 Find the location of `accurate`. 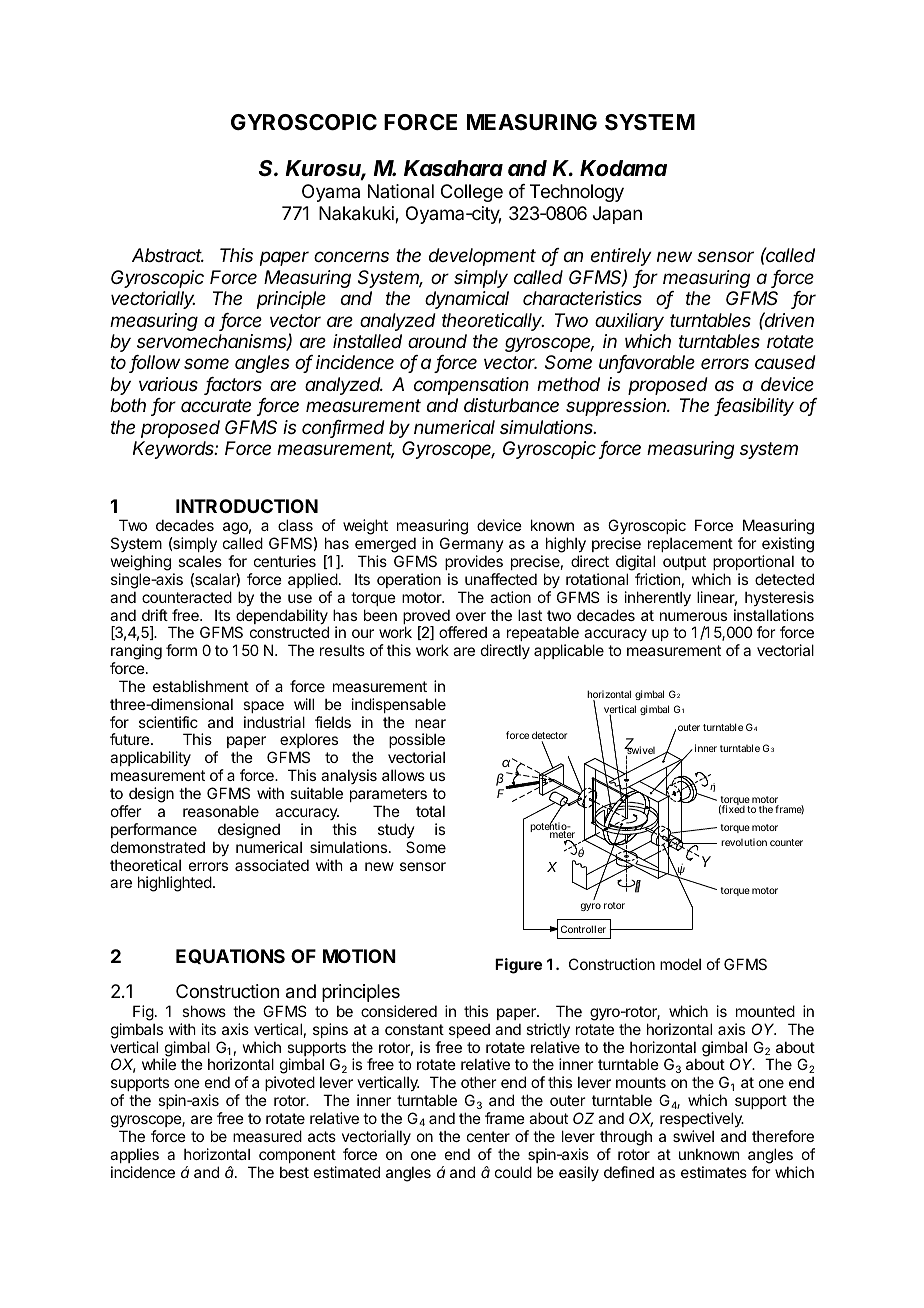

accurate is located at coordinates (216, 405).
